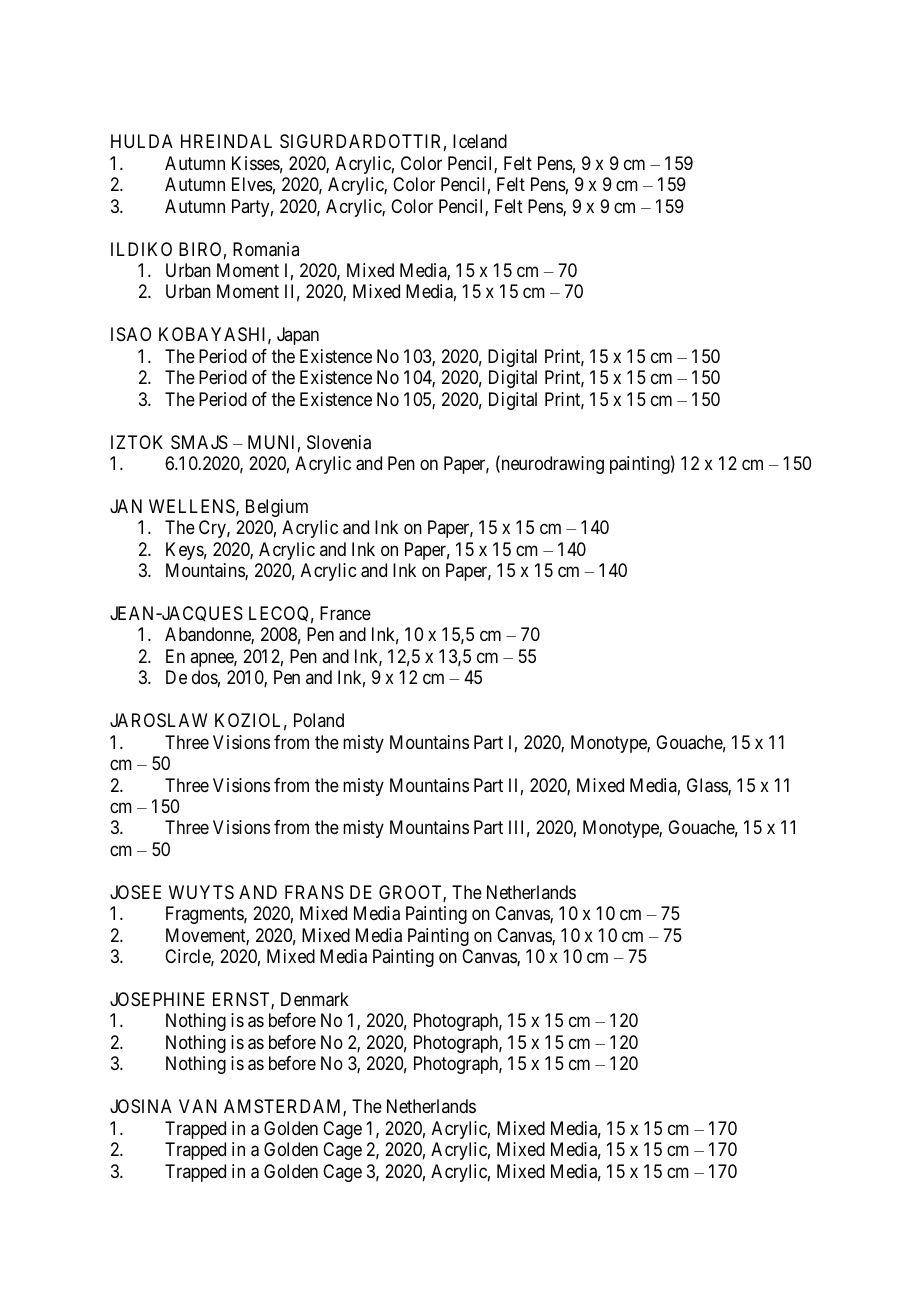 The image size is (924, 1308). I want to click on FRANS, so click(314, 892).
